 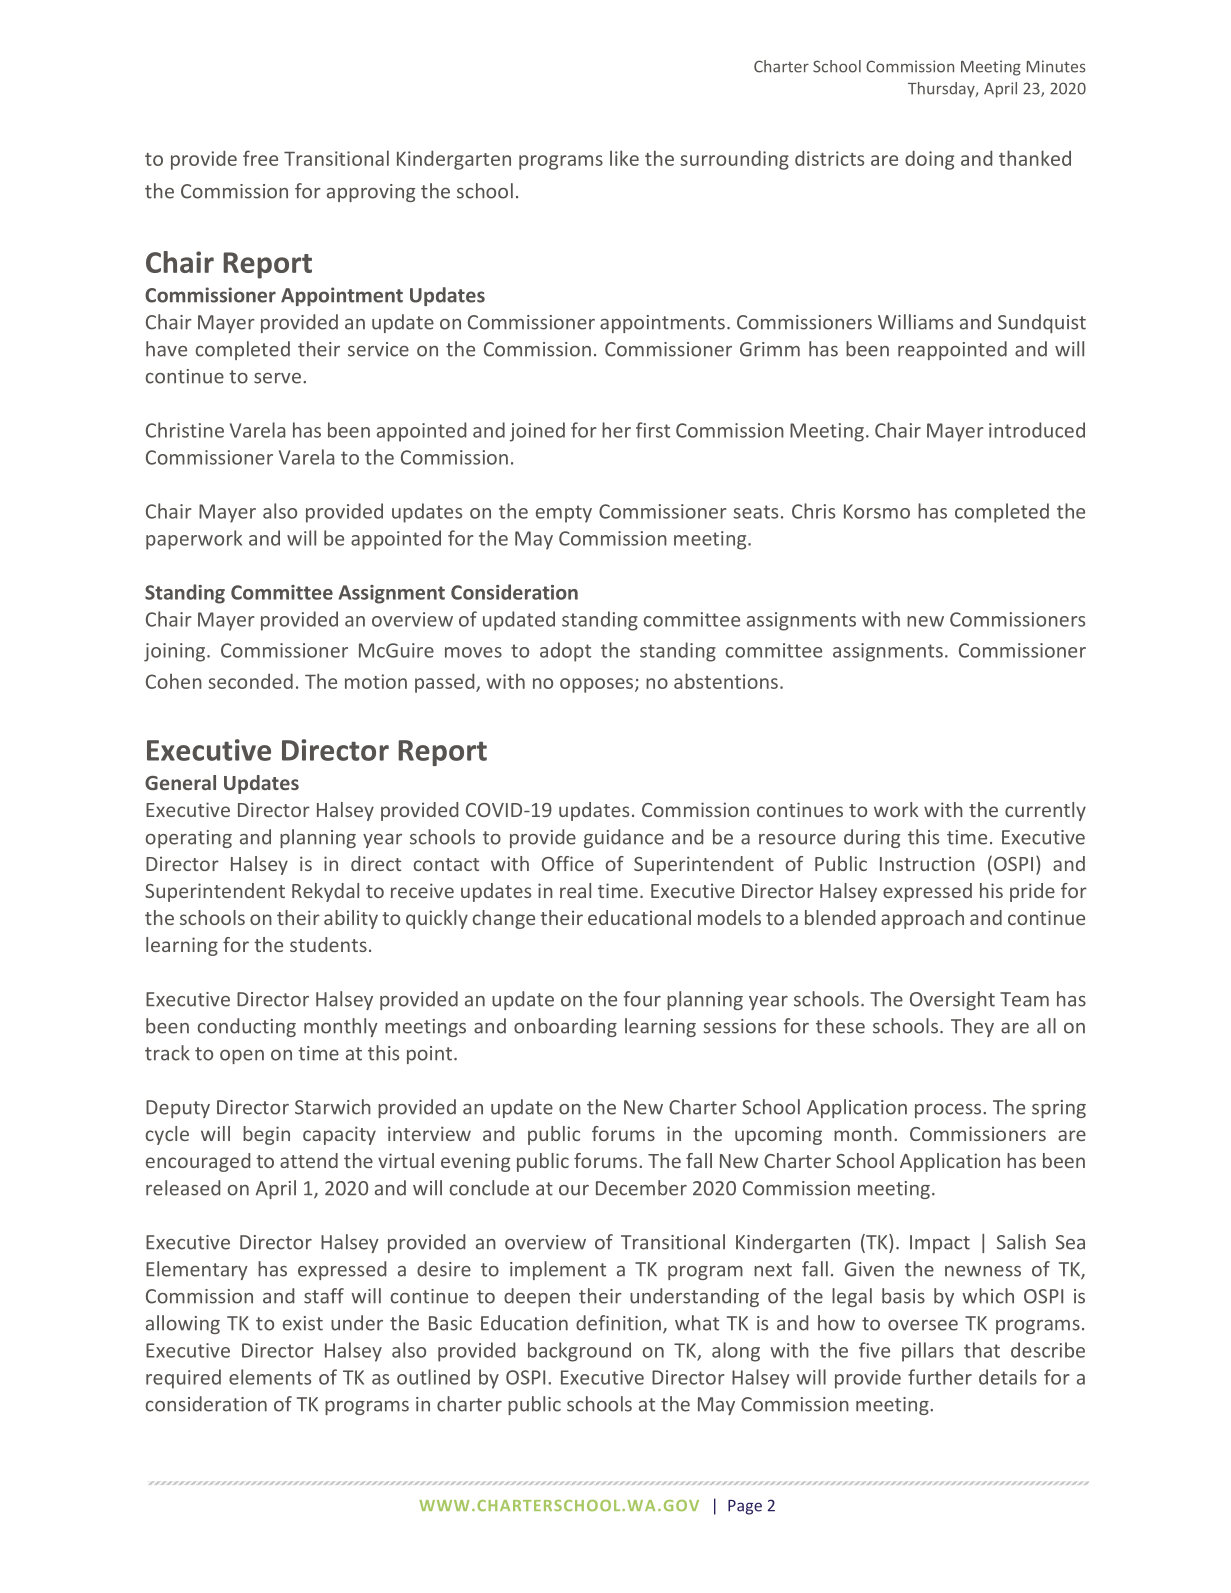 I want to click on begin, so click(x=266, y=1135).
